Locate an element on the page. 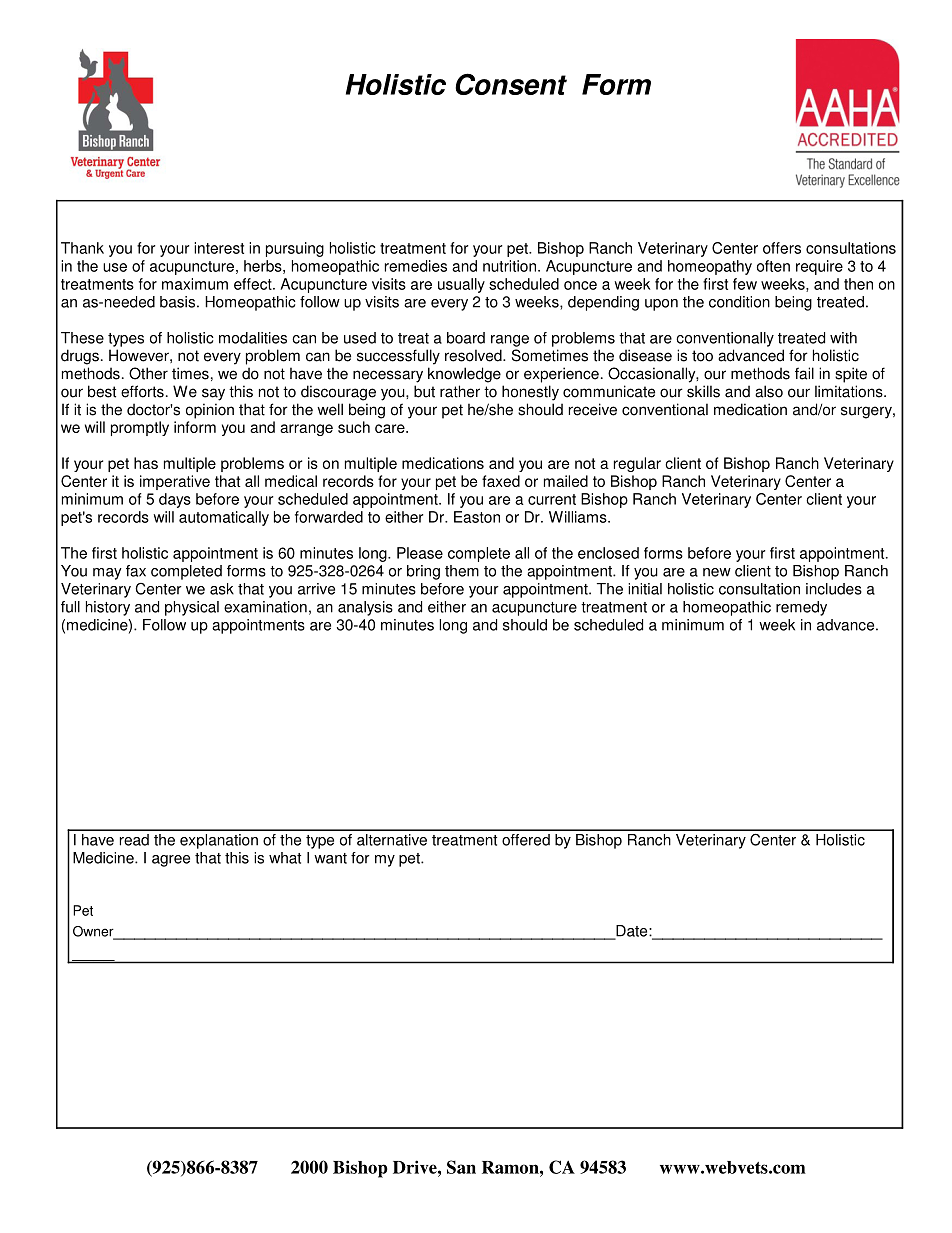  physical is located at coordinates (192, 608).
